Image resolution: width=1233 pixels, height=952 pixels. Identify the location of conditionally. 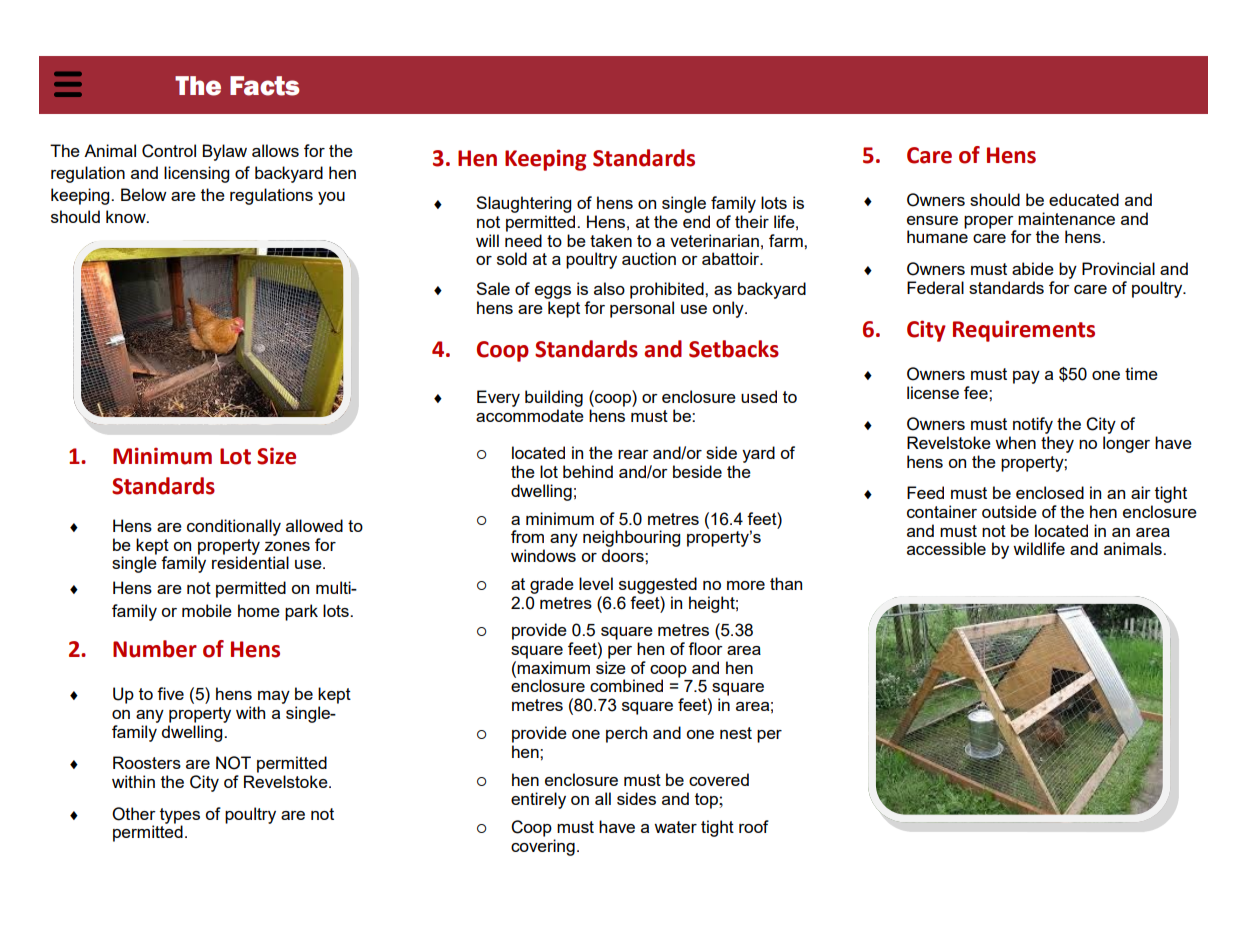
(234, 527).
